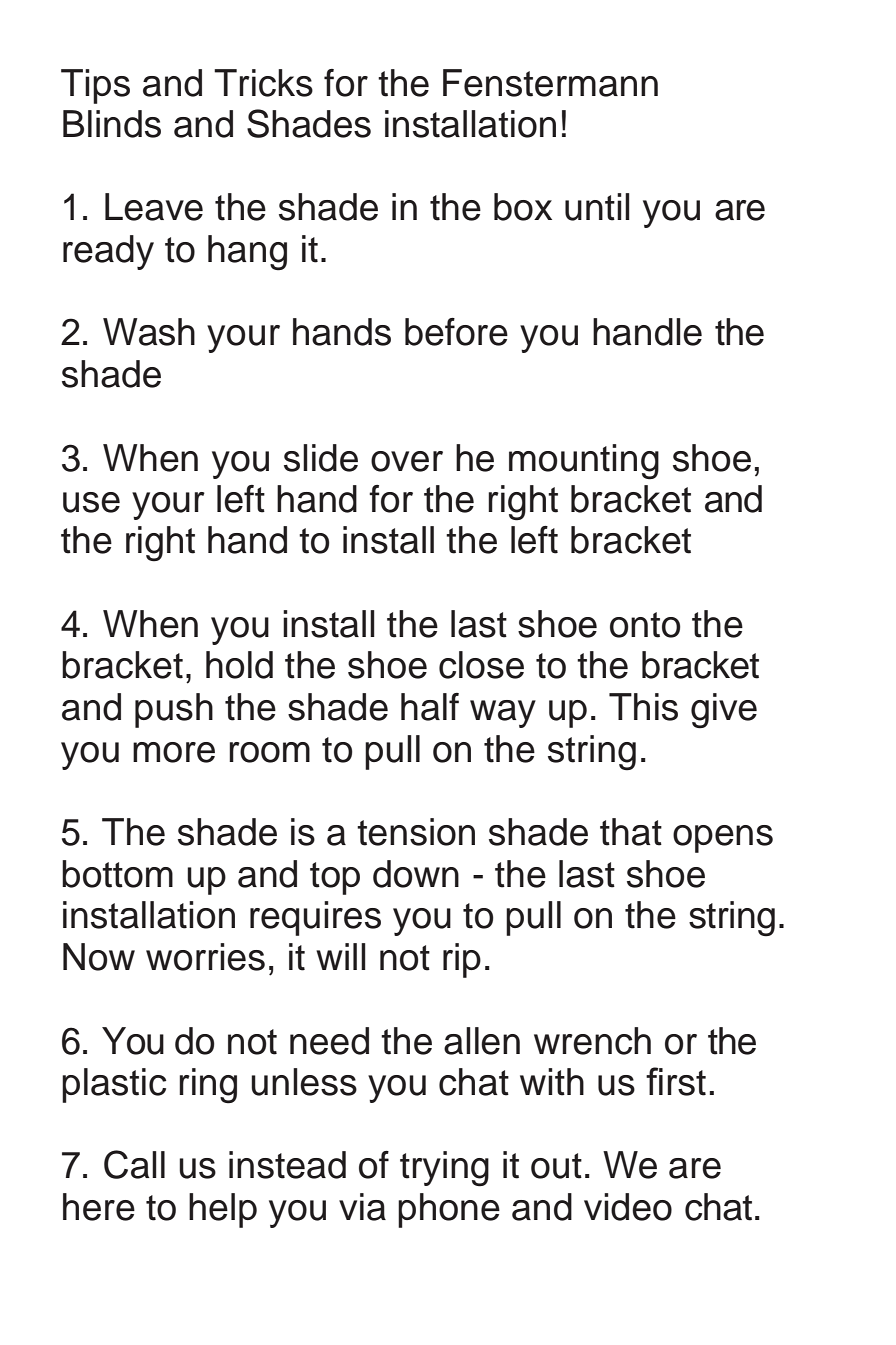  Describe the element at coordinates (134, 1164) in the screenshot. I see `Call` at that location.
